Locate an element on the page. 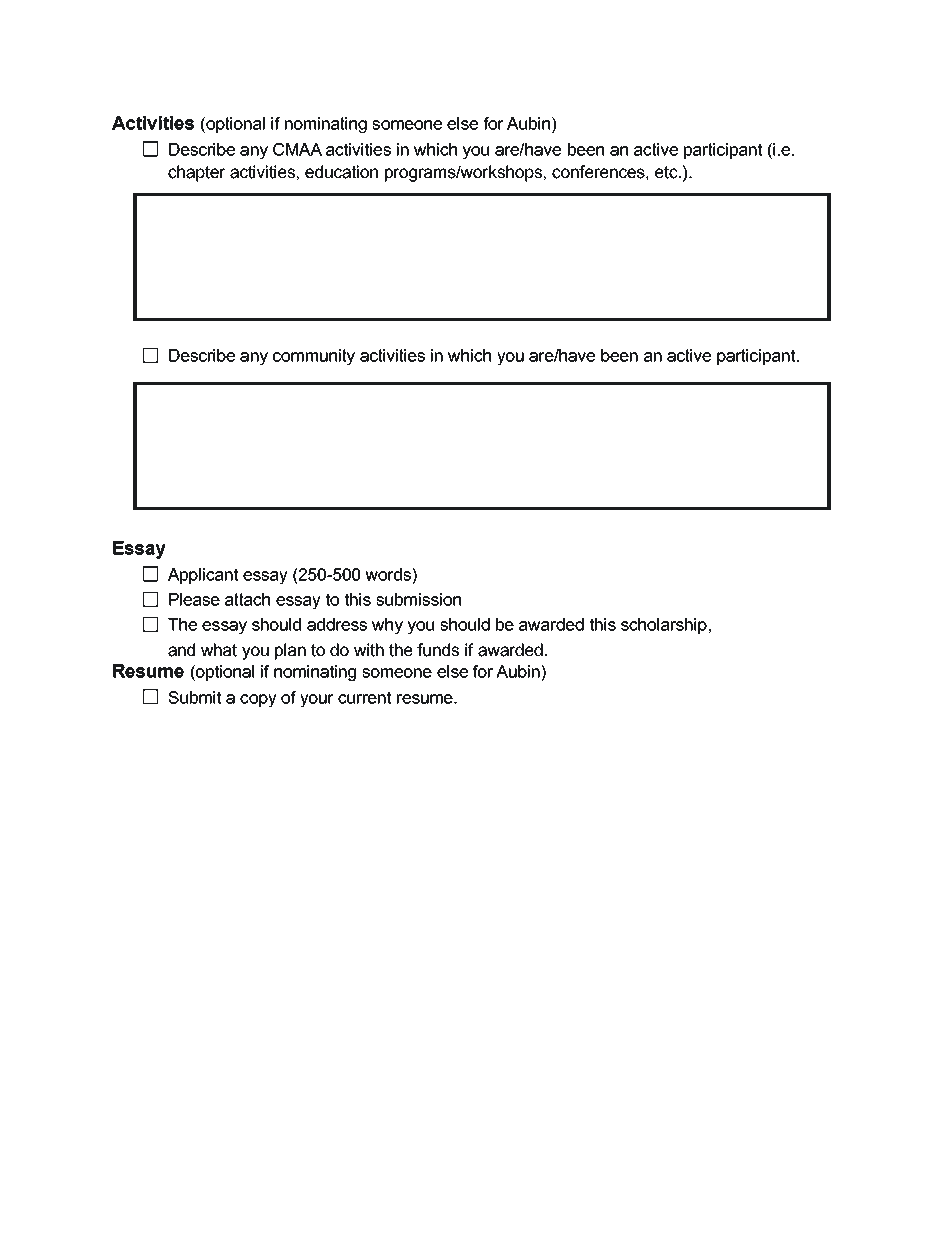  current is located at coordinates (364, 697).
